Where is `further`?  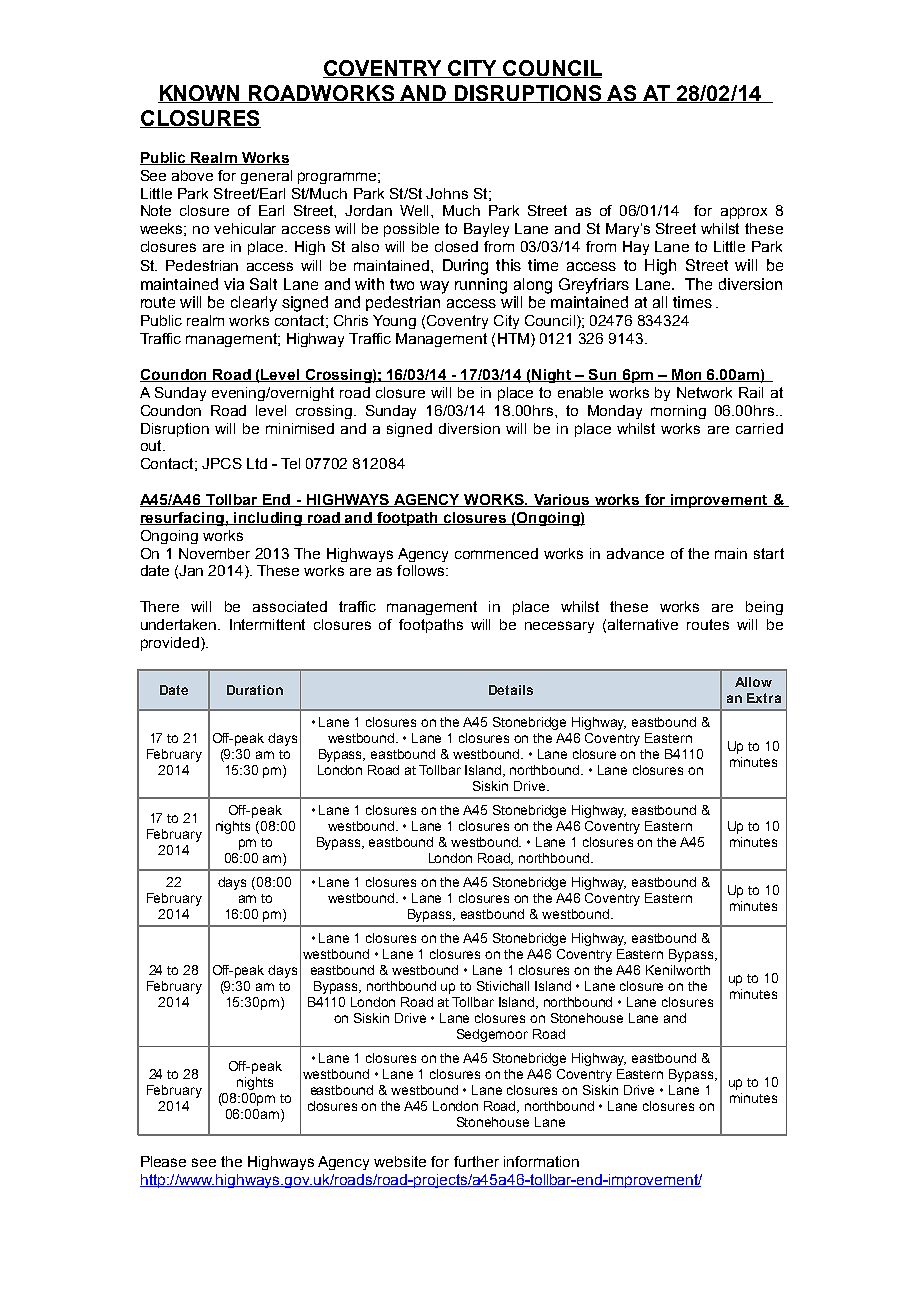 further is located at coordinates (476, 1161).
